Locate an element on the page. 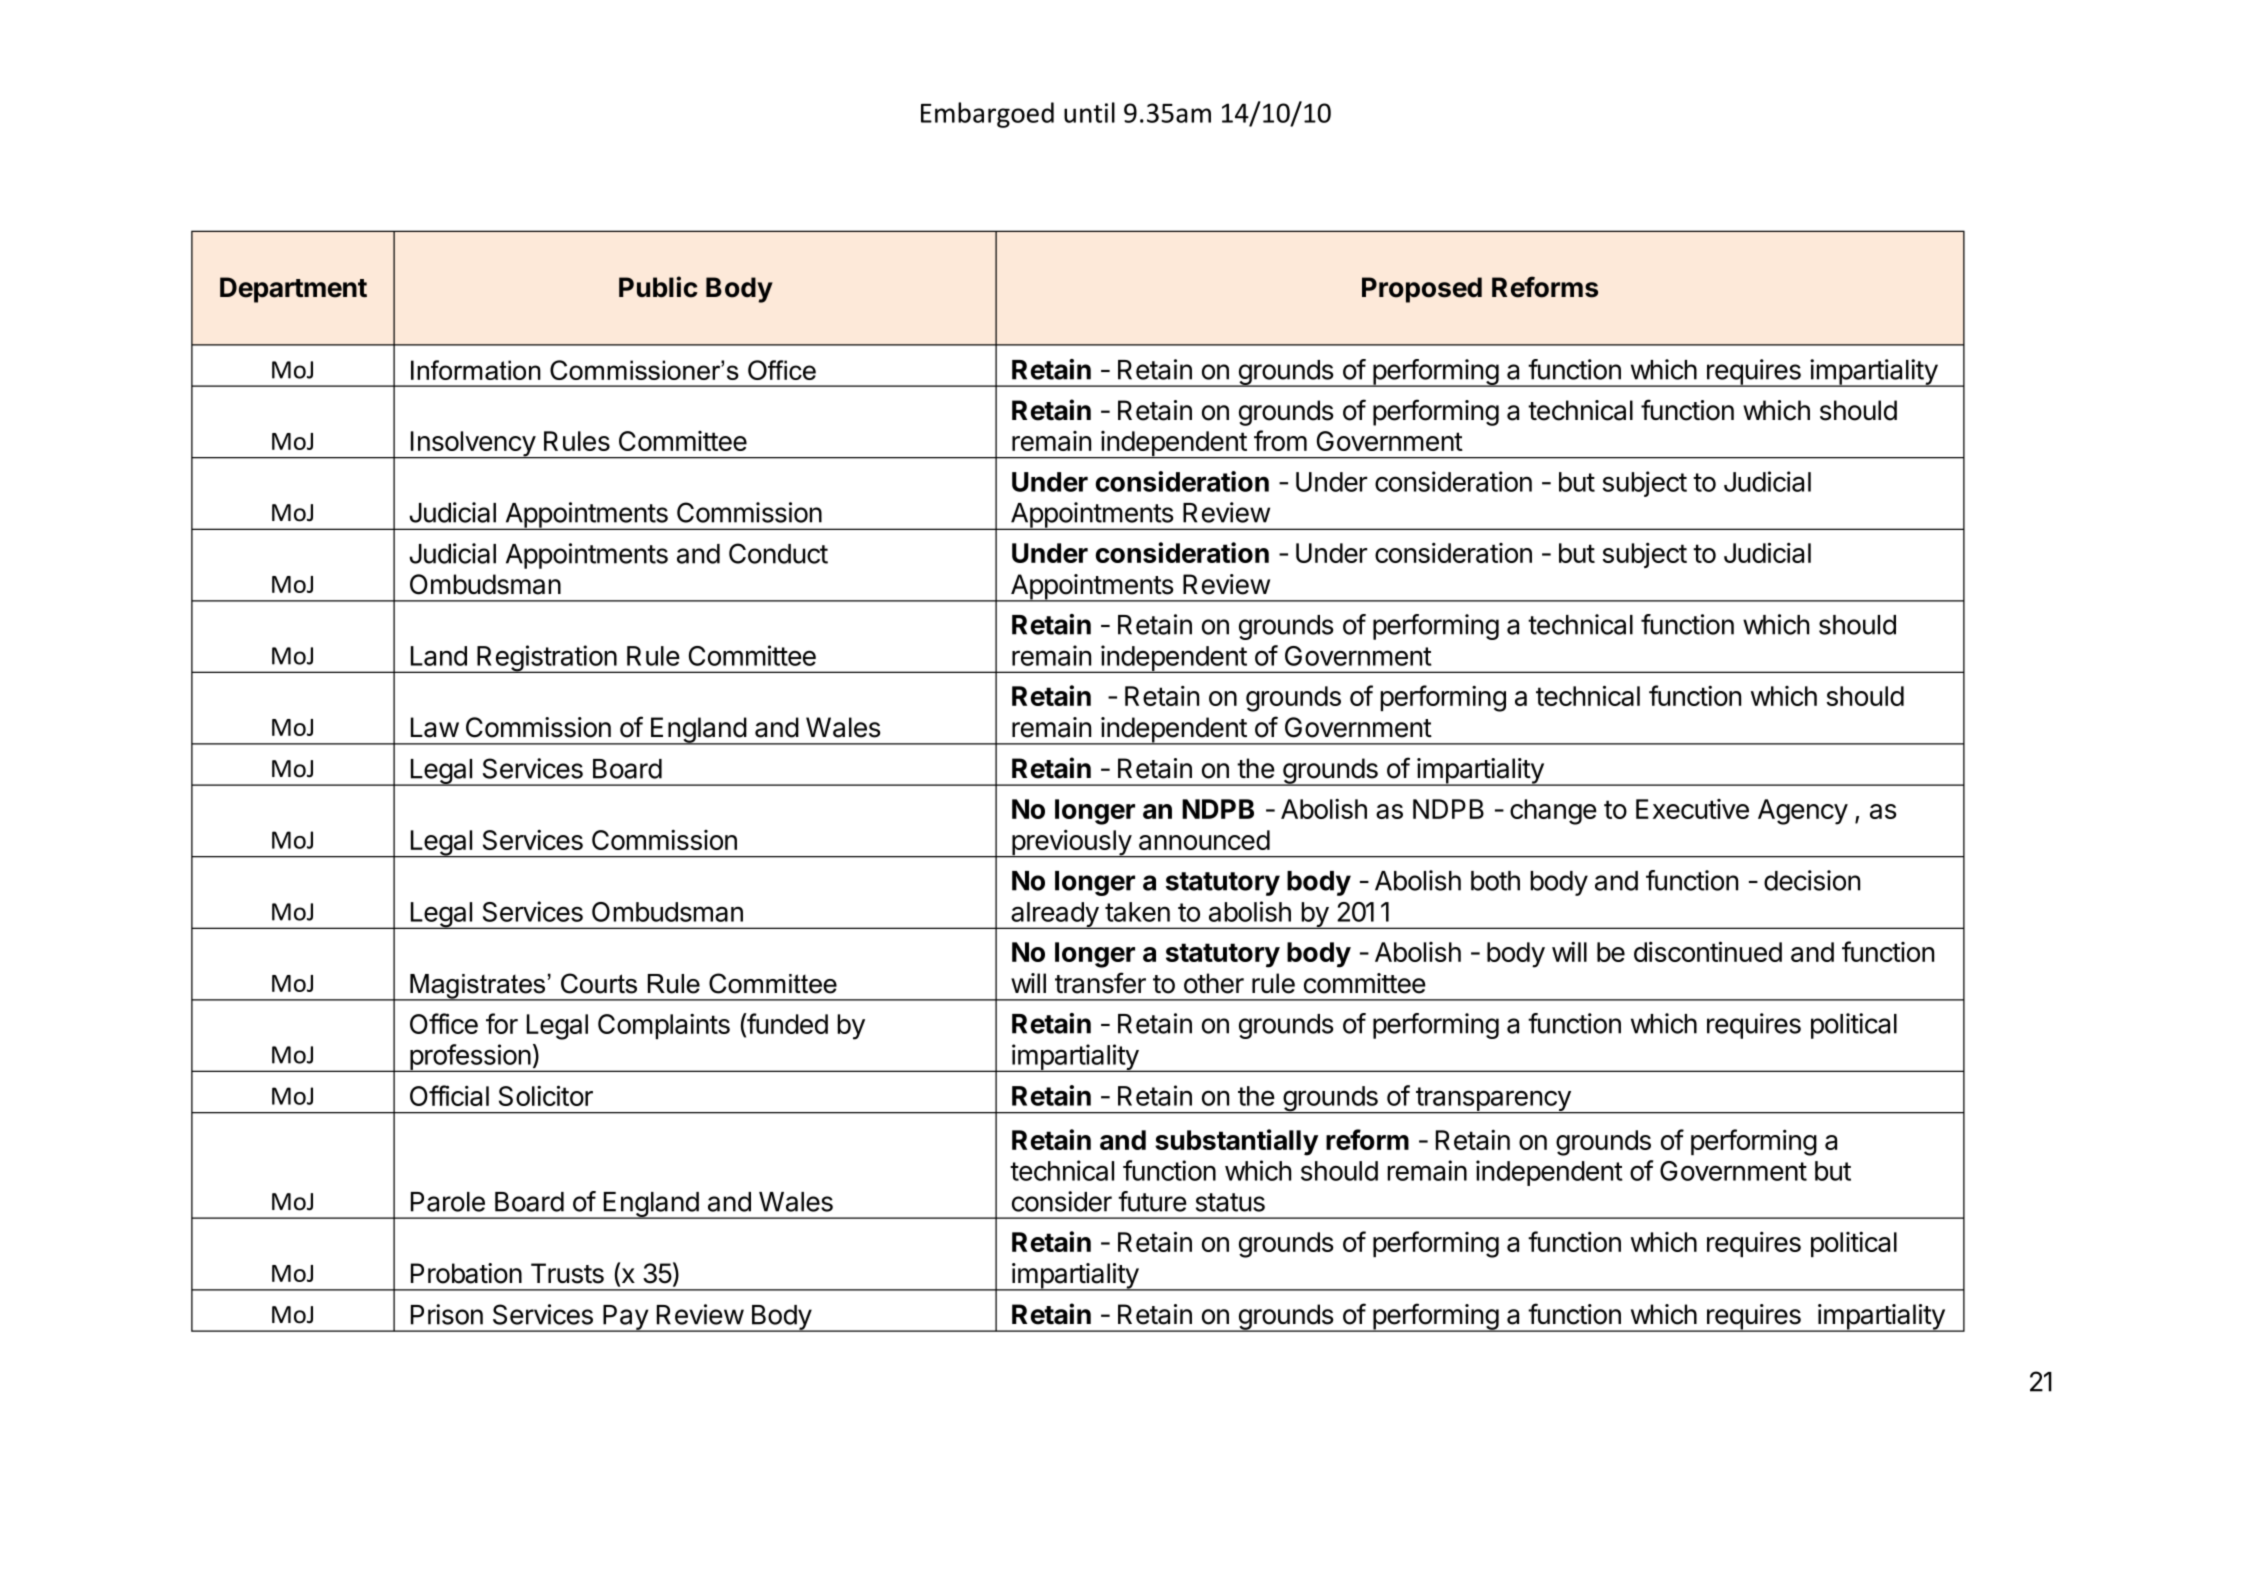 This document has width=2250, height=1591. Probation is located at coordinates (466, 1273).
